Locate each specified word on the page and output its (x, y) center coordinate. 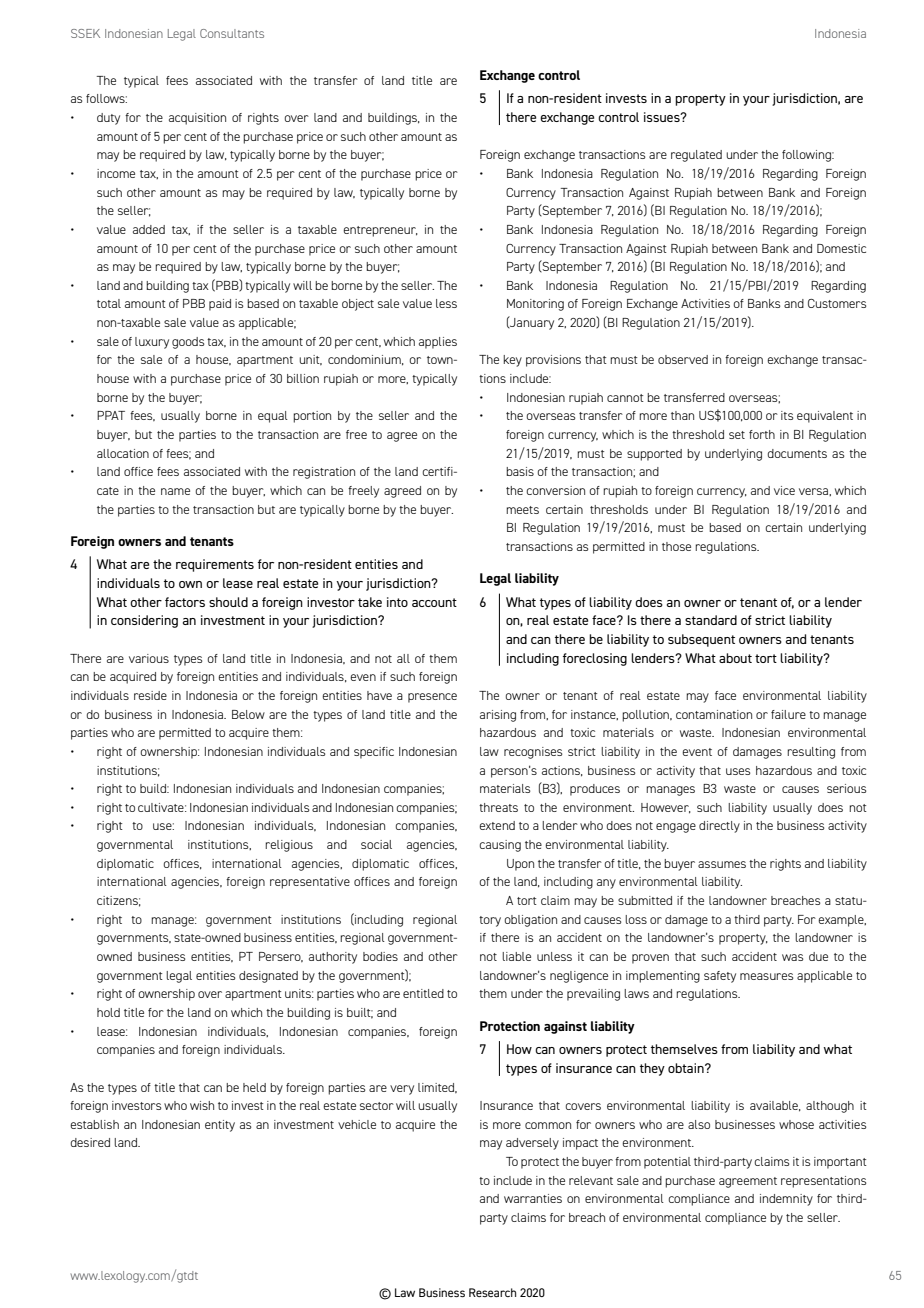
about (735, 658)
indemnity (786, 1200)
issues (663, 117)
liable (516, 956)
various (149, 658)
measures (766, 976)
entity (220, 1126)
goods (188, 343)
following (808, 156)
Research (492, 1292)
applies (438, 343)
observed (683, 359)
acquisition (197, 119)
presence (432, 698)
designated (268, 977)
